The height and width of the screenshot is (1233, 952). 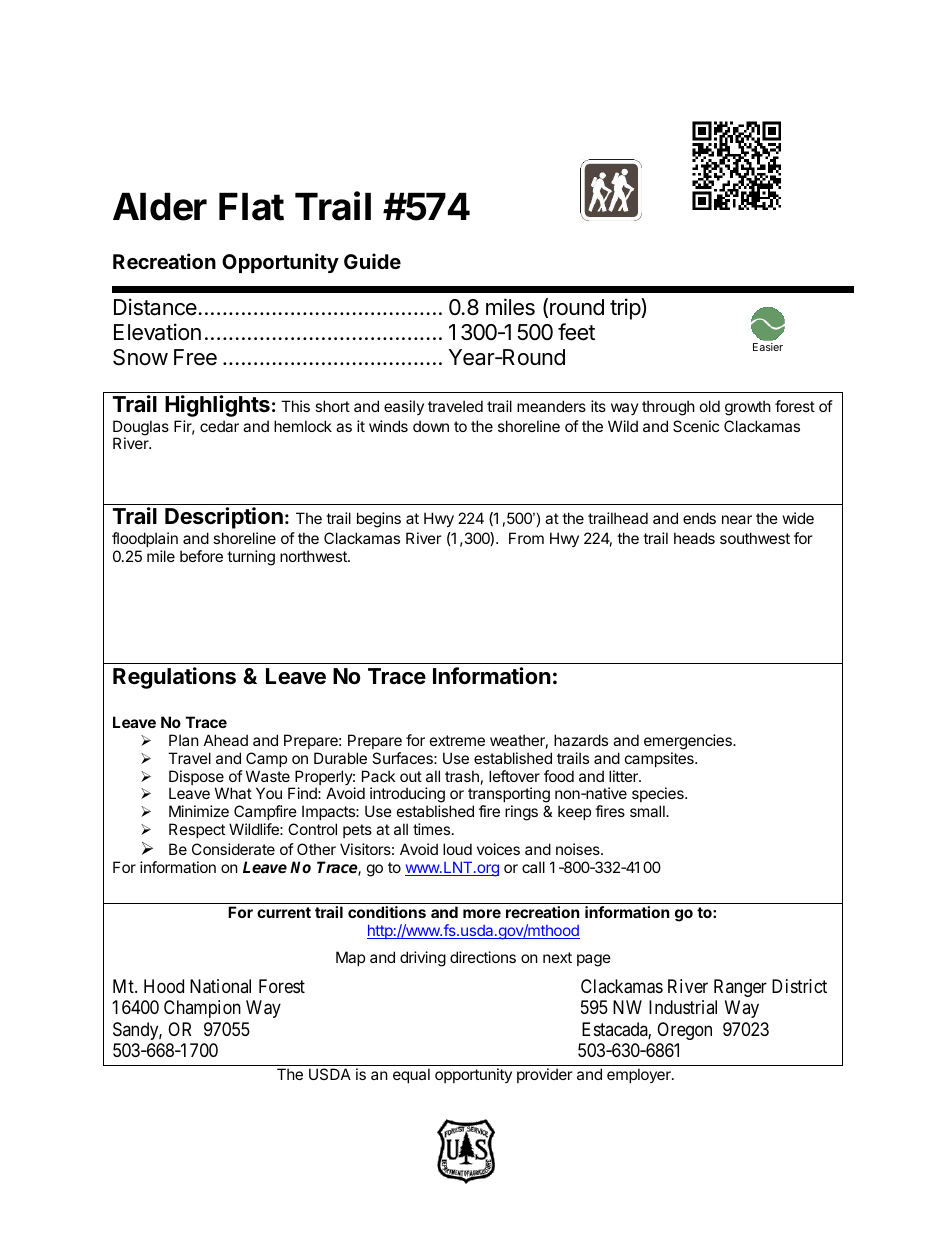 I want to click on old, so click(x=710, y=406).
